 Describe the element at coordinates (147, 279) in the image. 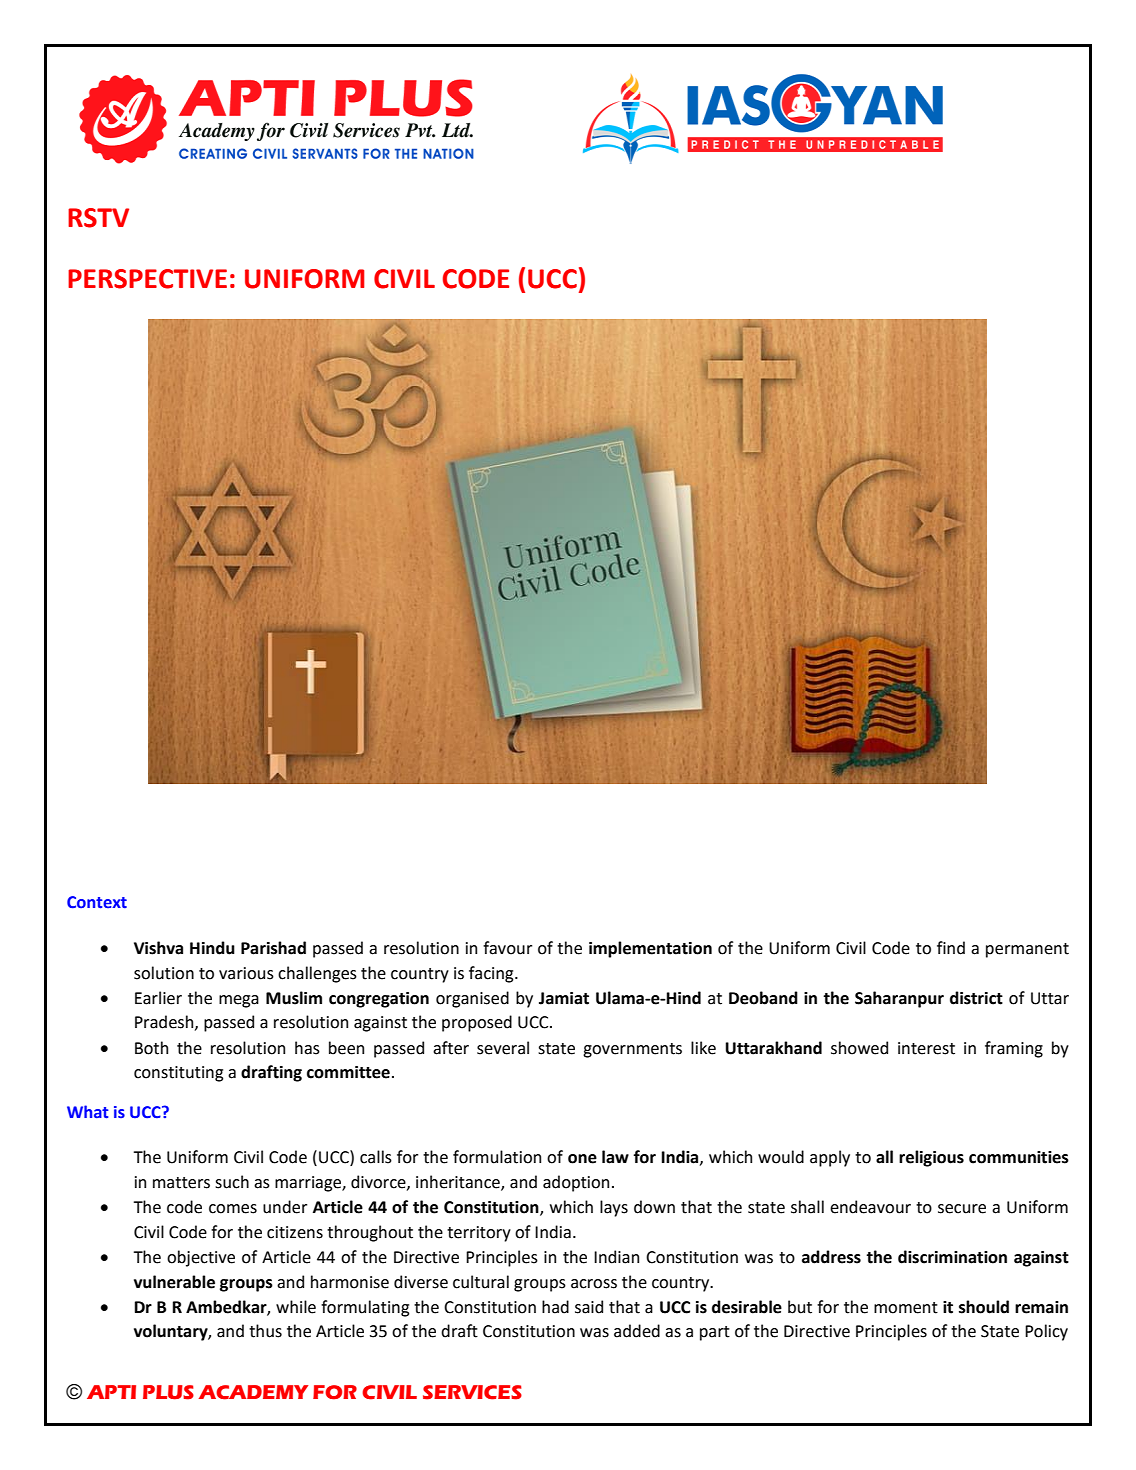

I see `PERSPECTIVE` at that location.
